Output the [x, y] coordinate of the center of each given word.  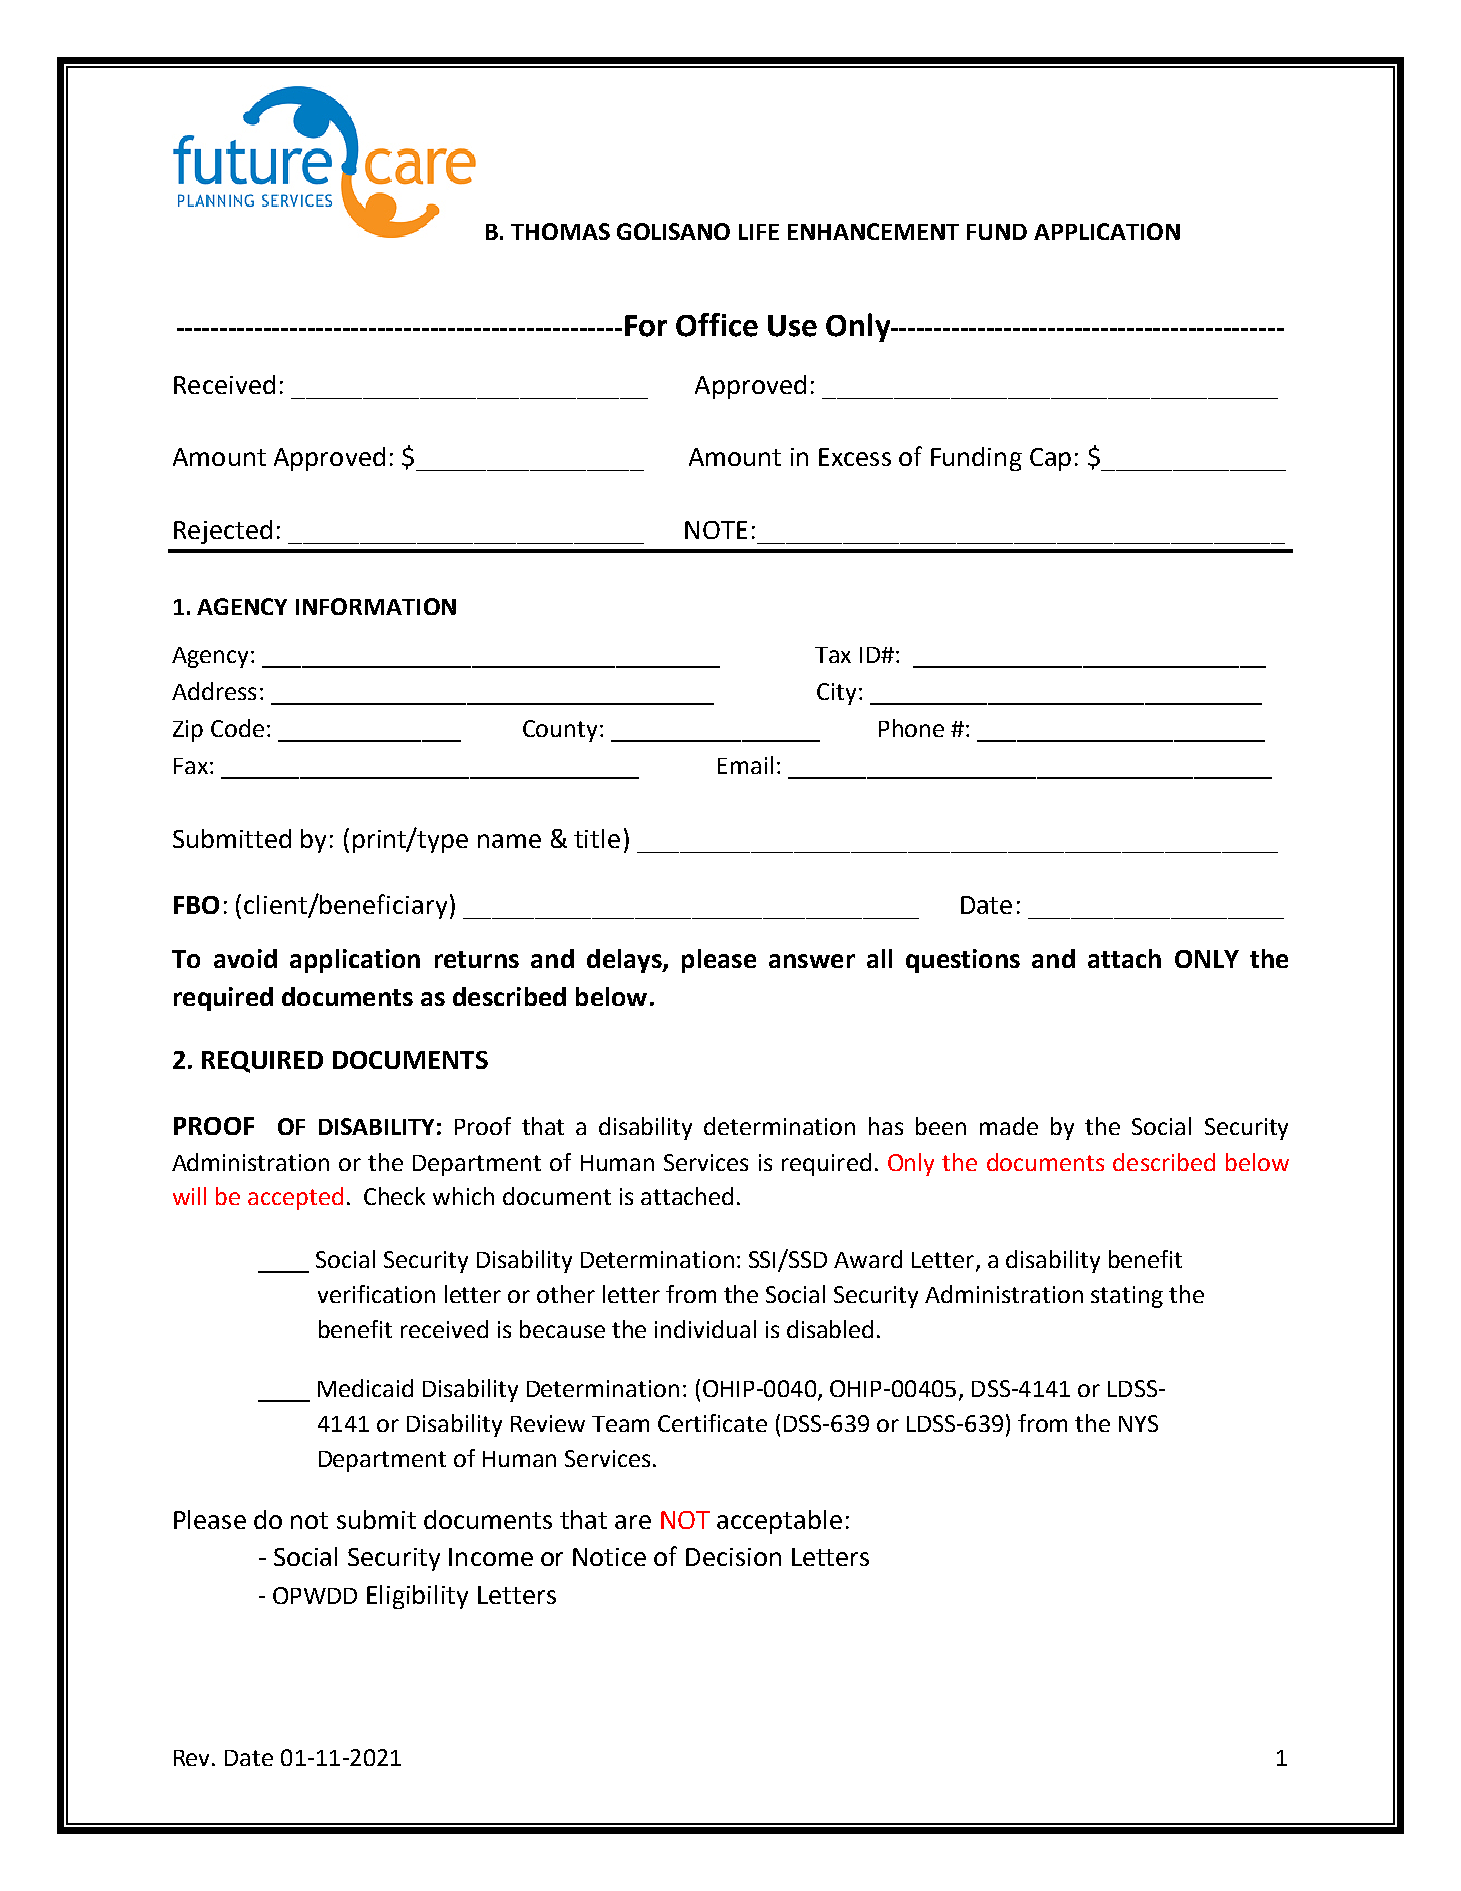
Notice [609, 1557]
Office [717, 325]
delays [625, 961]
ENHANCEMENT [873, 231]
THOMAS [560, 231]
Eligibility [417, 1597]
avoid [245, 958]
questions [963, 961]
